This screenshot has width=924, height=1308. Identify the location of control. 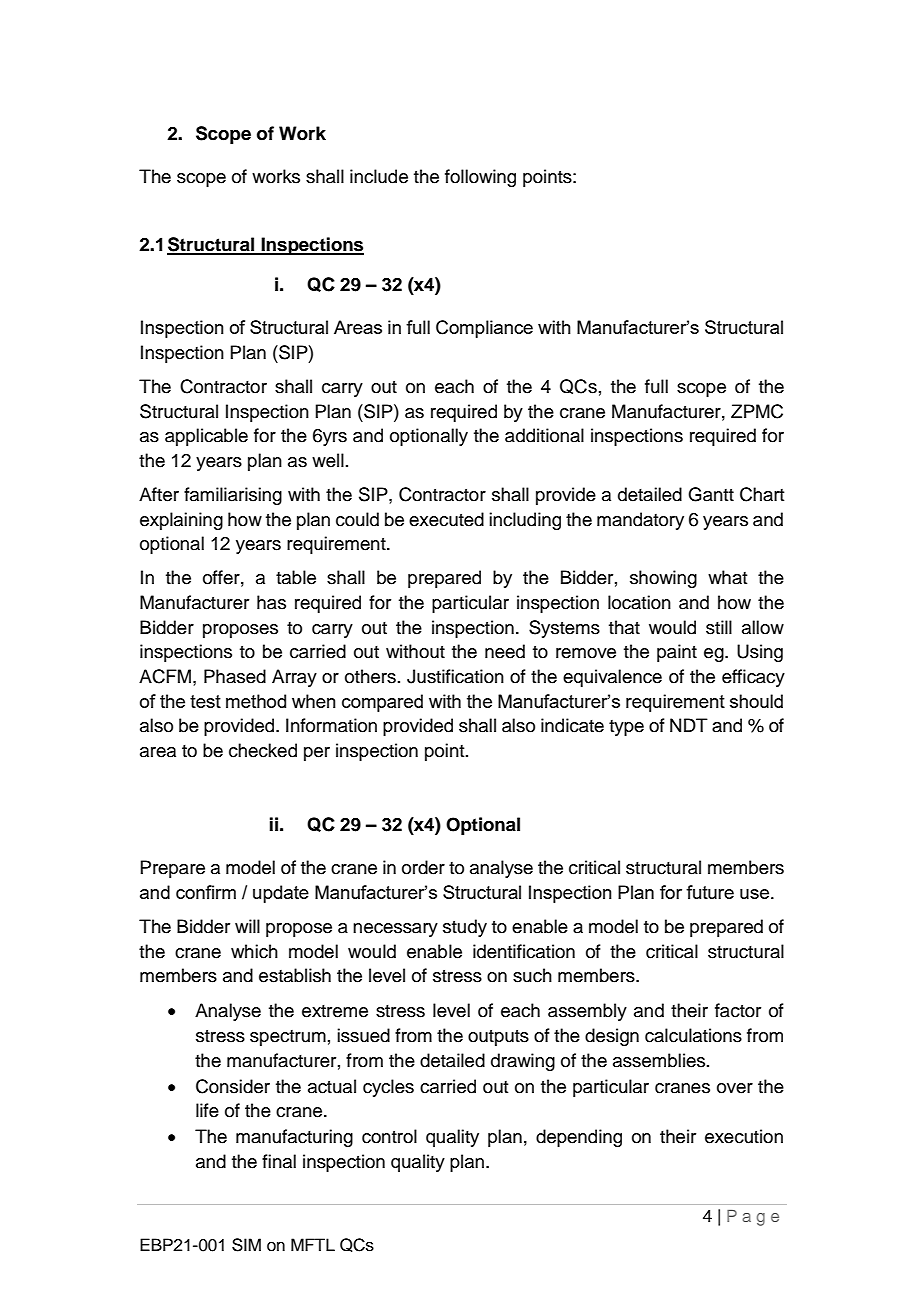
(389, 1136).
